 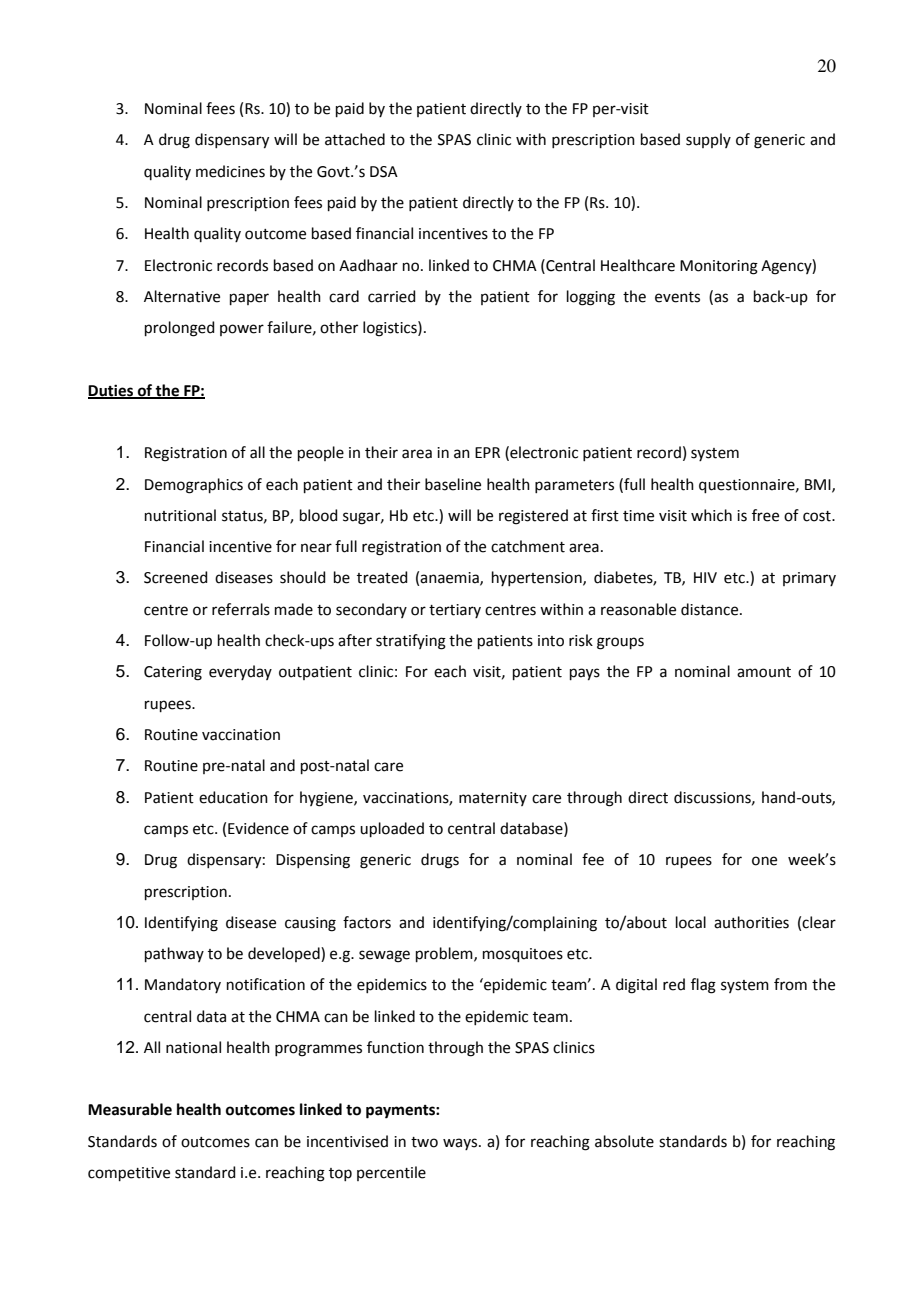 What do you see at coordinates (708, 140) in the screenshot?
I see `supply` at bounding box center [708, 140].
